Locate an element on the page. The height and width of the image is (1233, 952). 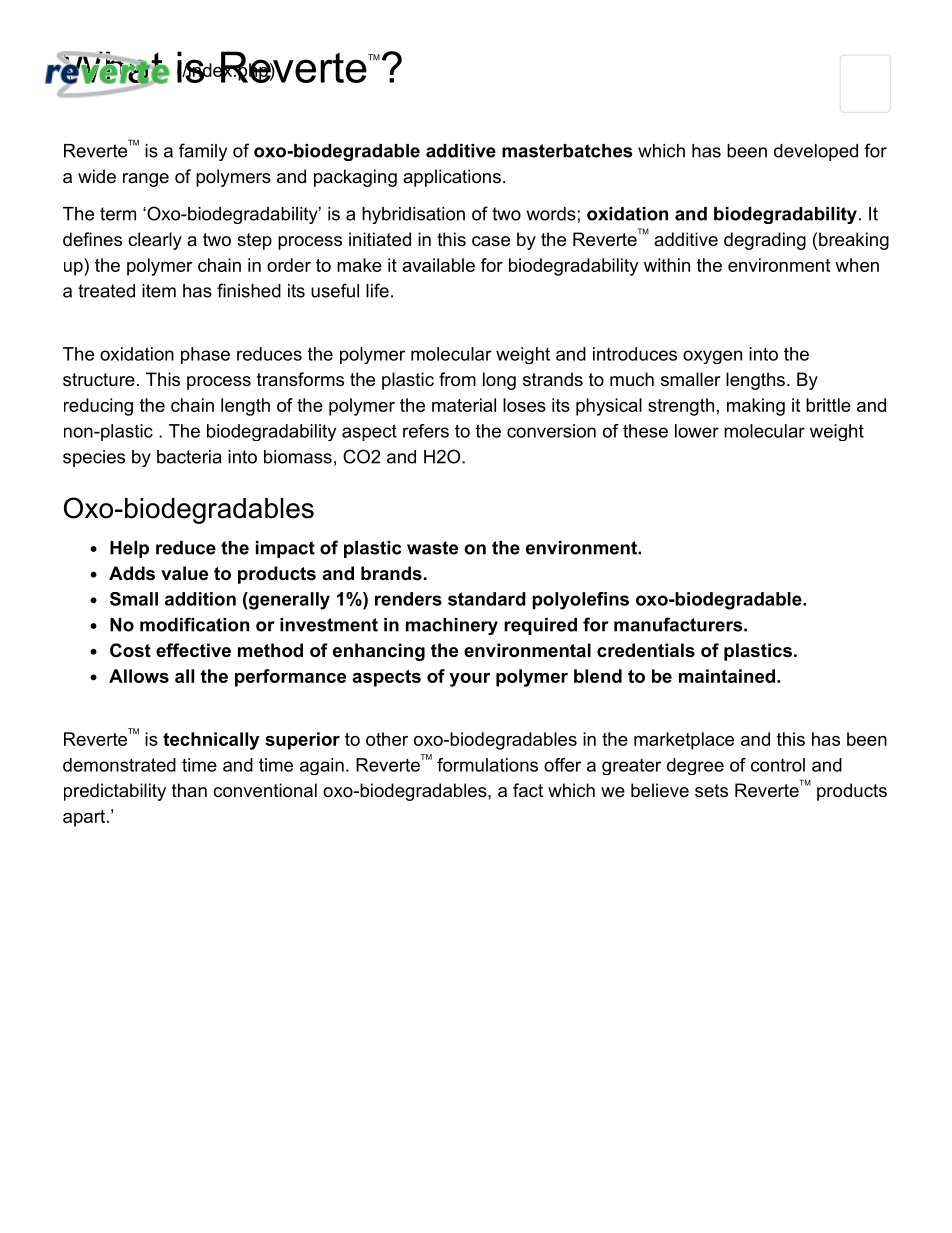
refers is located at coordinates (426, 431).
